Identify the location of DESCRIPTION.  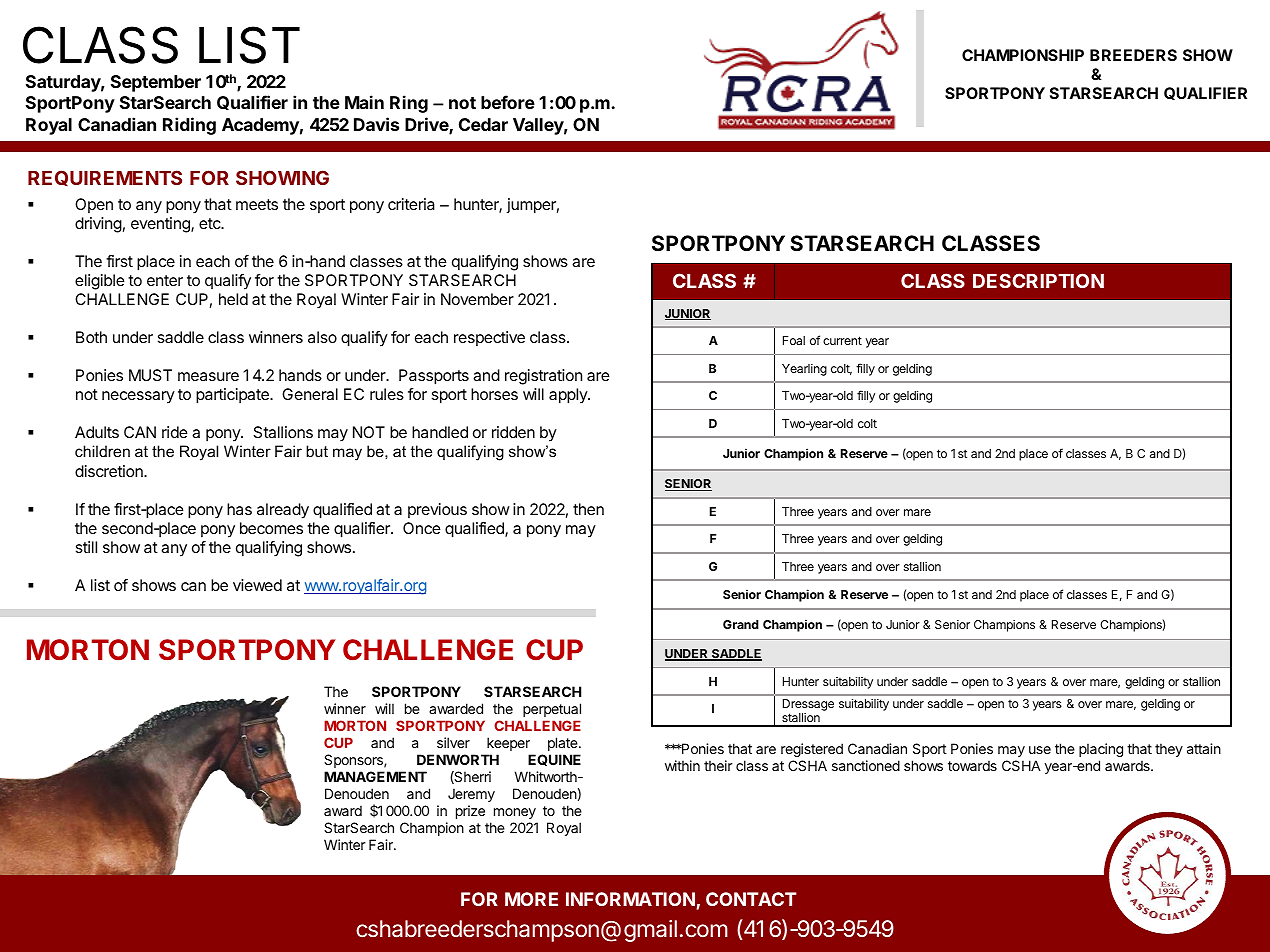
(1038, 280).
